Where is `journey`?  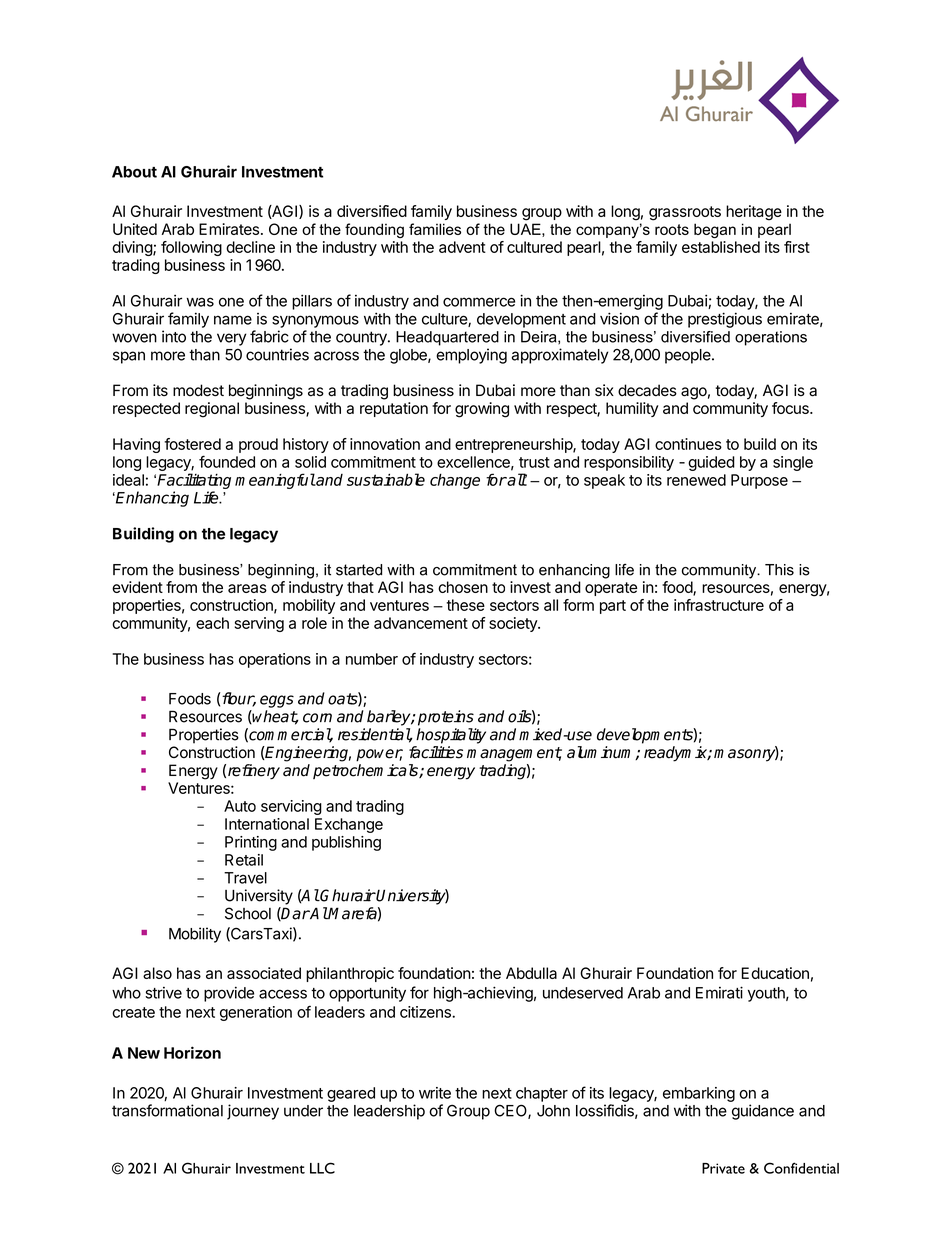 journey is located at coordinates (253, 1112).
